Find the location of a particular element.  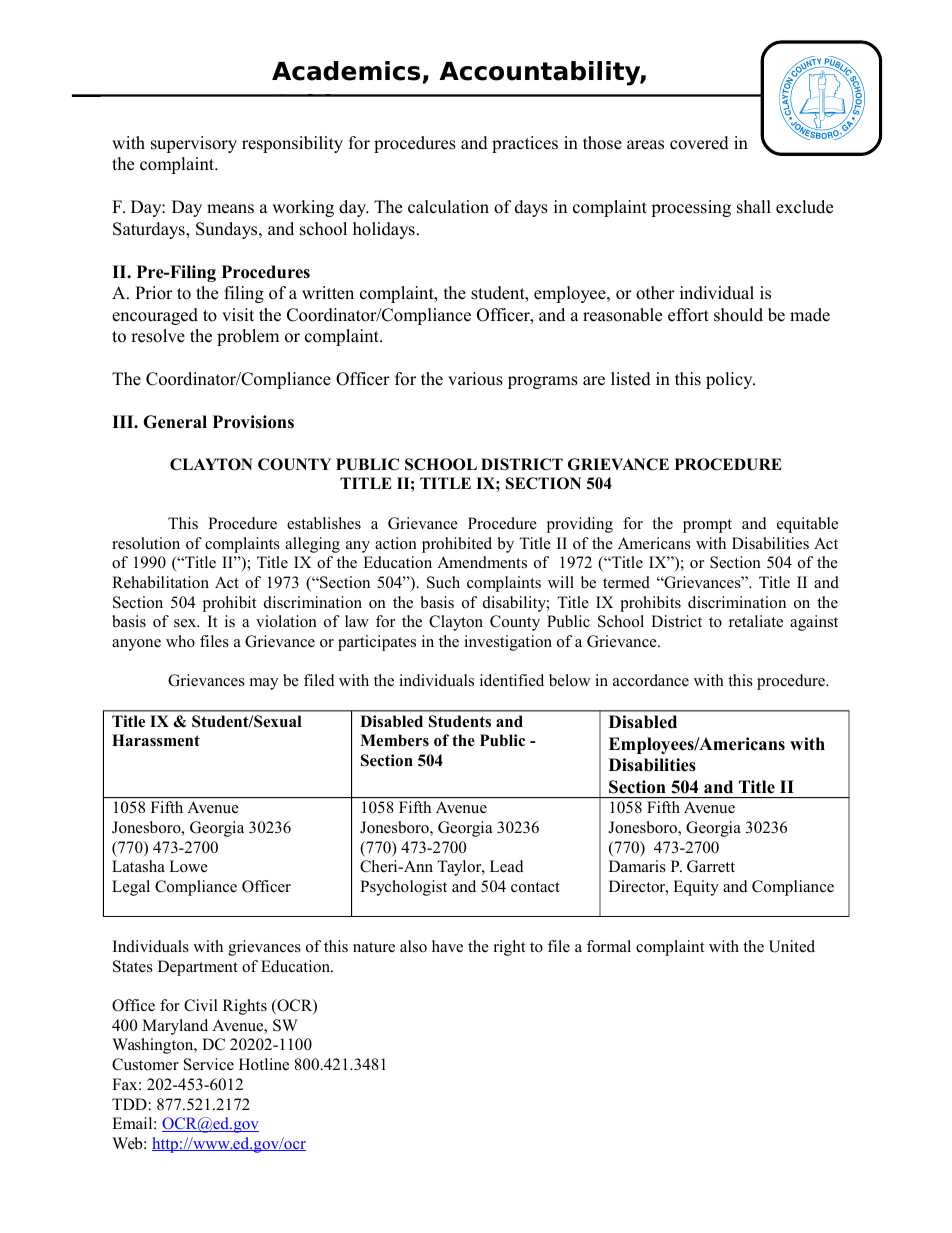

Such is located at coordinates (443, 582).
